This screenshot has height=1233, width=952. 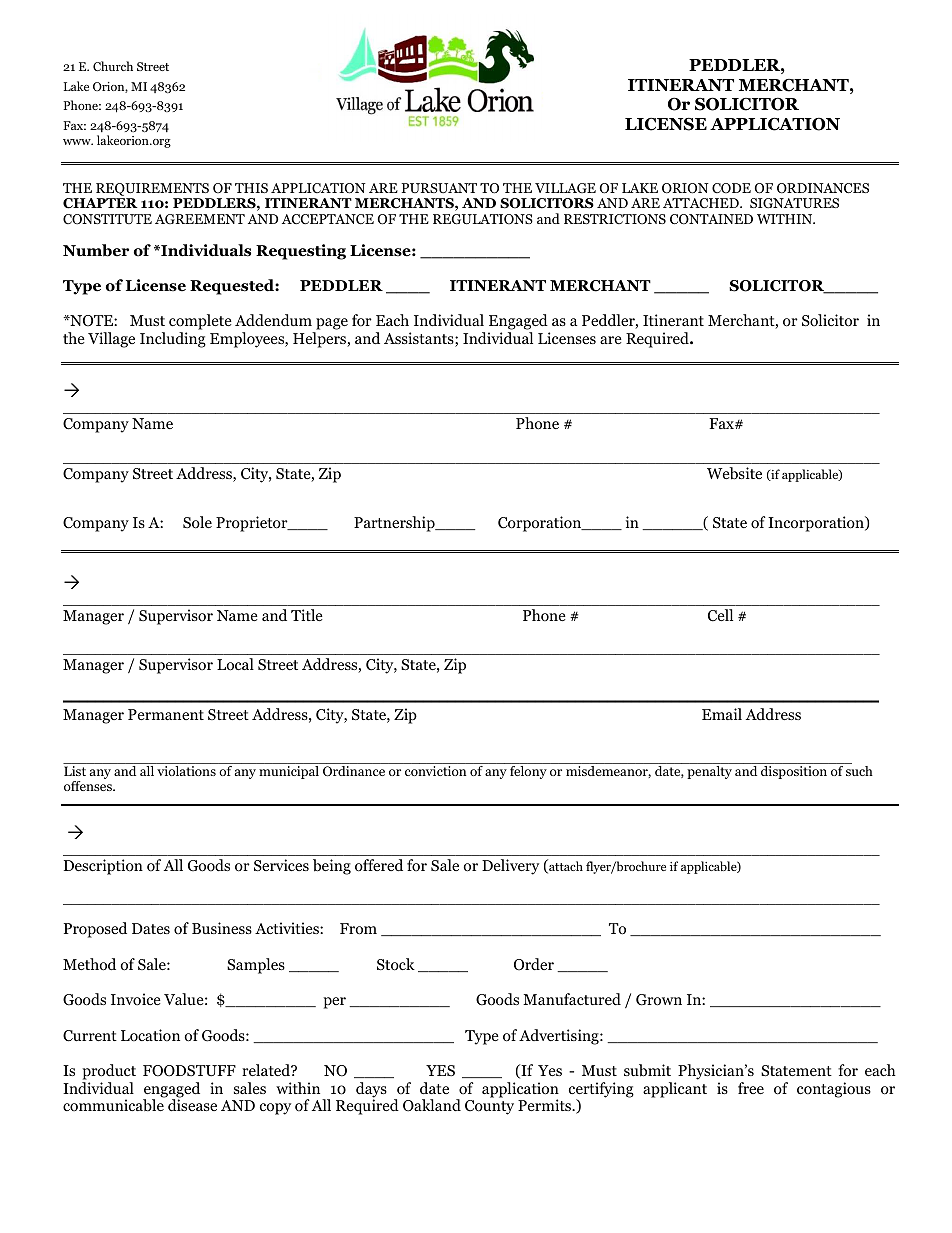 What do you see at coordinates (197, 522) in the screenshot?
I see `Sole` at bounding box center [197, 522].
